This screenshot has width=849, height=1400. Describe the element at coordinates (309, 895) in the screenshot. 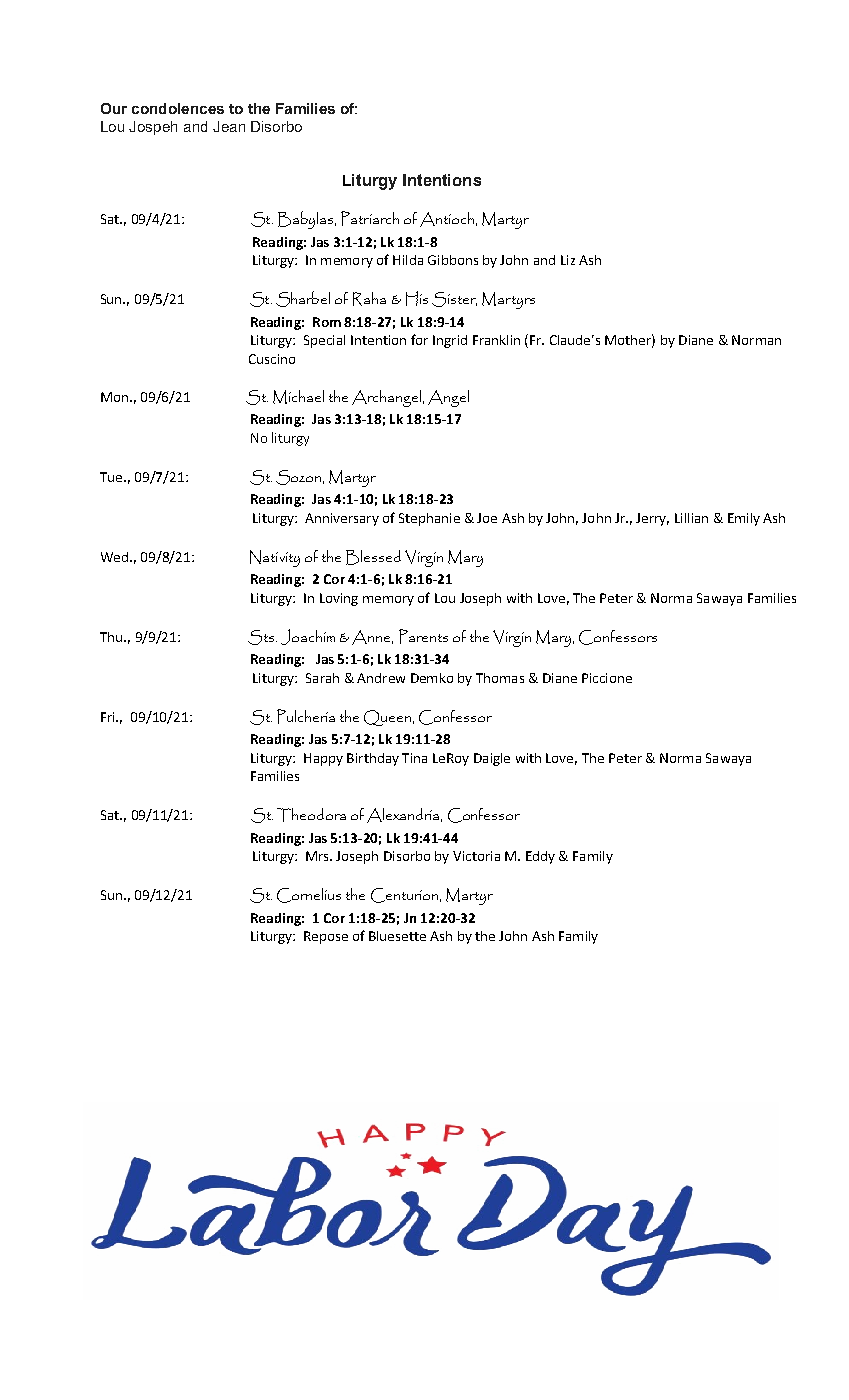

I see `Cornelius` at that location.
